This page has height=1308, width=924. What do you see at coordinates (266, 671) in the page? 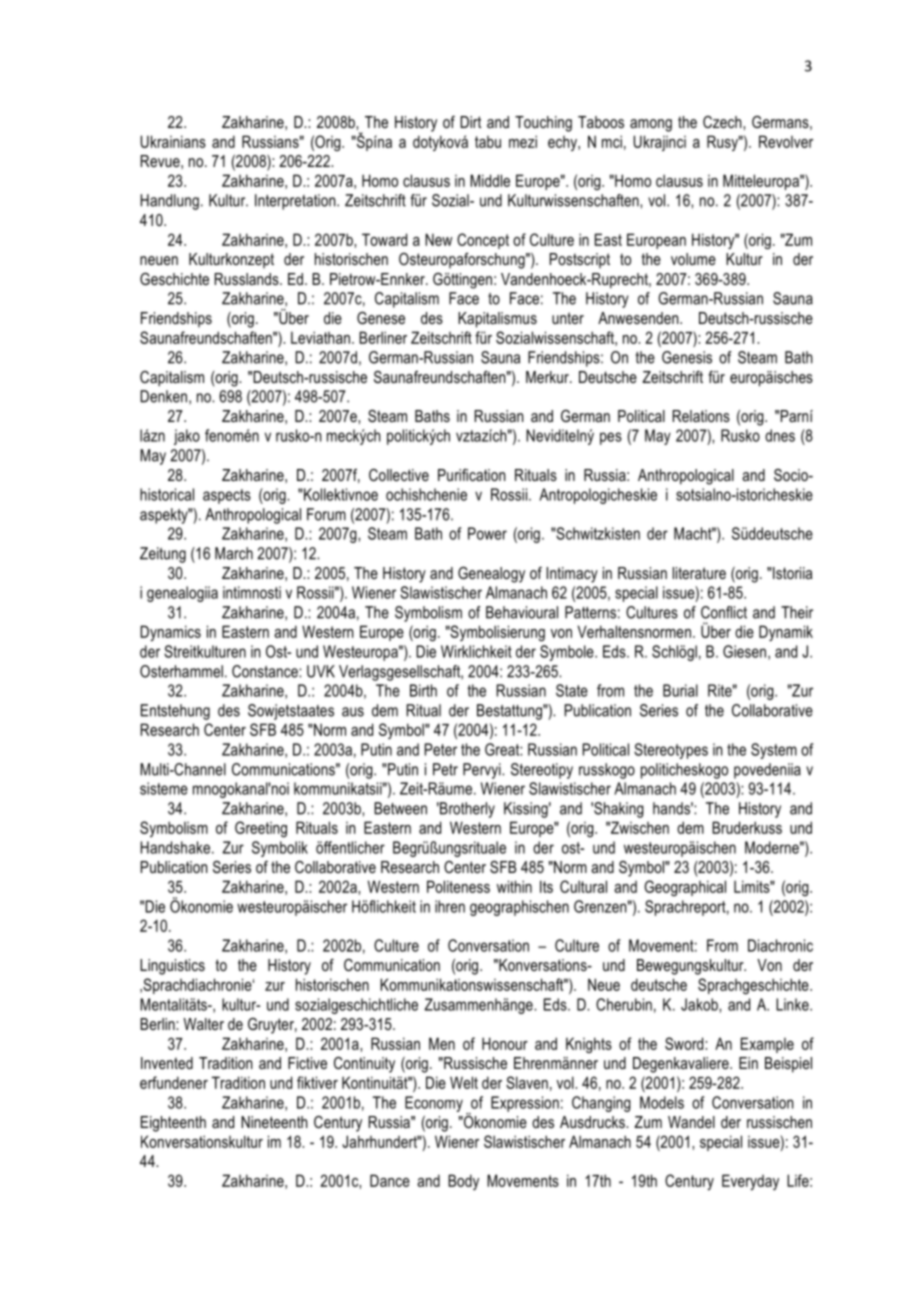
I see `Constance` at bounding box center [266, 671].
